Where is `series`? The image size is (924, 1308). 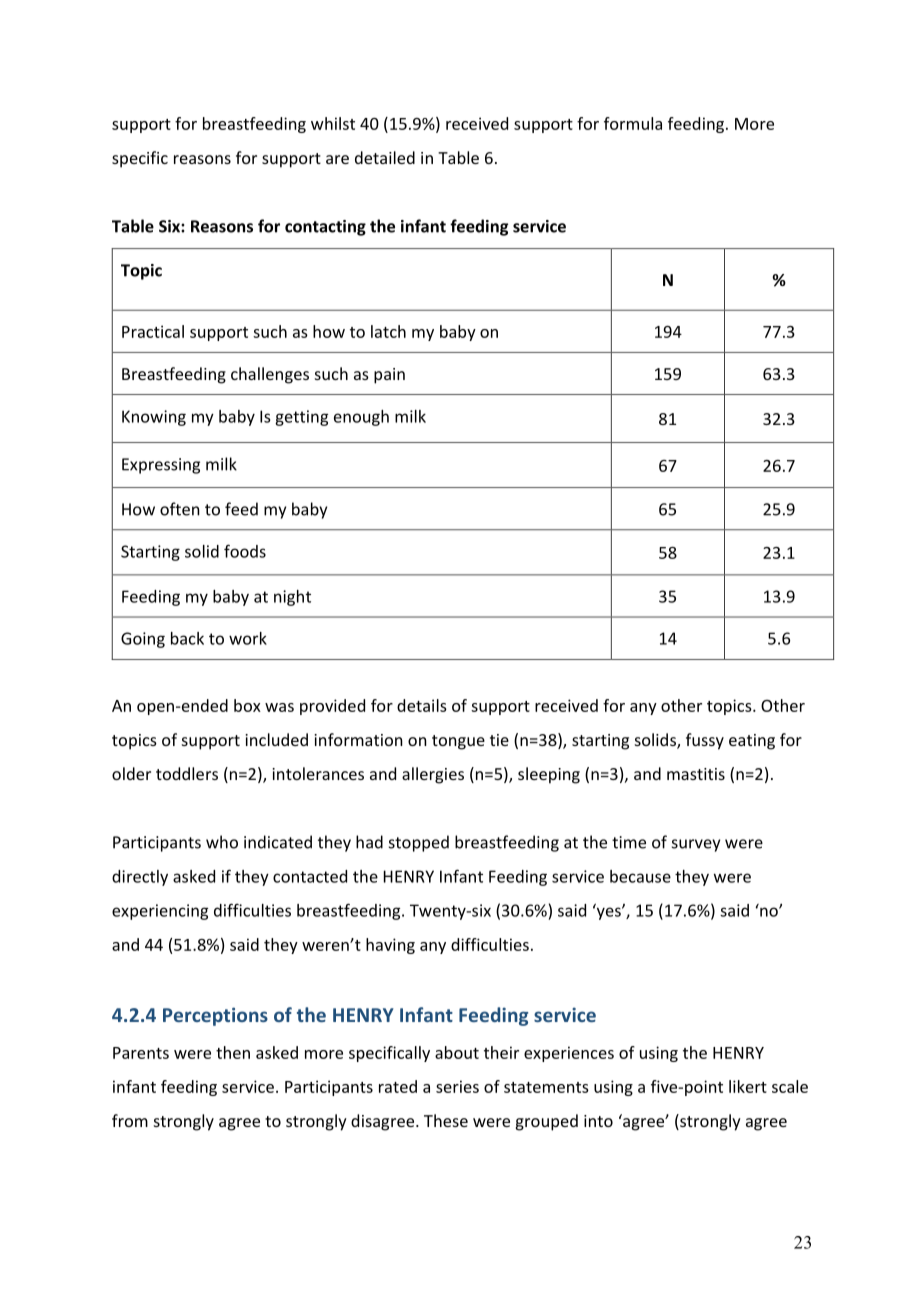
series is located at coordinates (457, 1086).
